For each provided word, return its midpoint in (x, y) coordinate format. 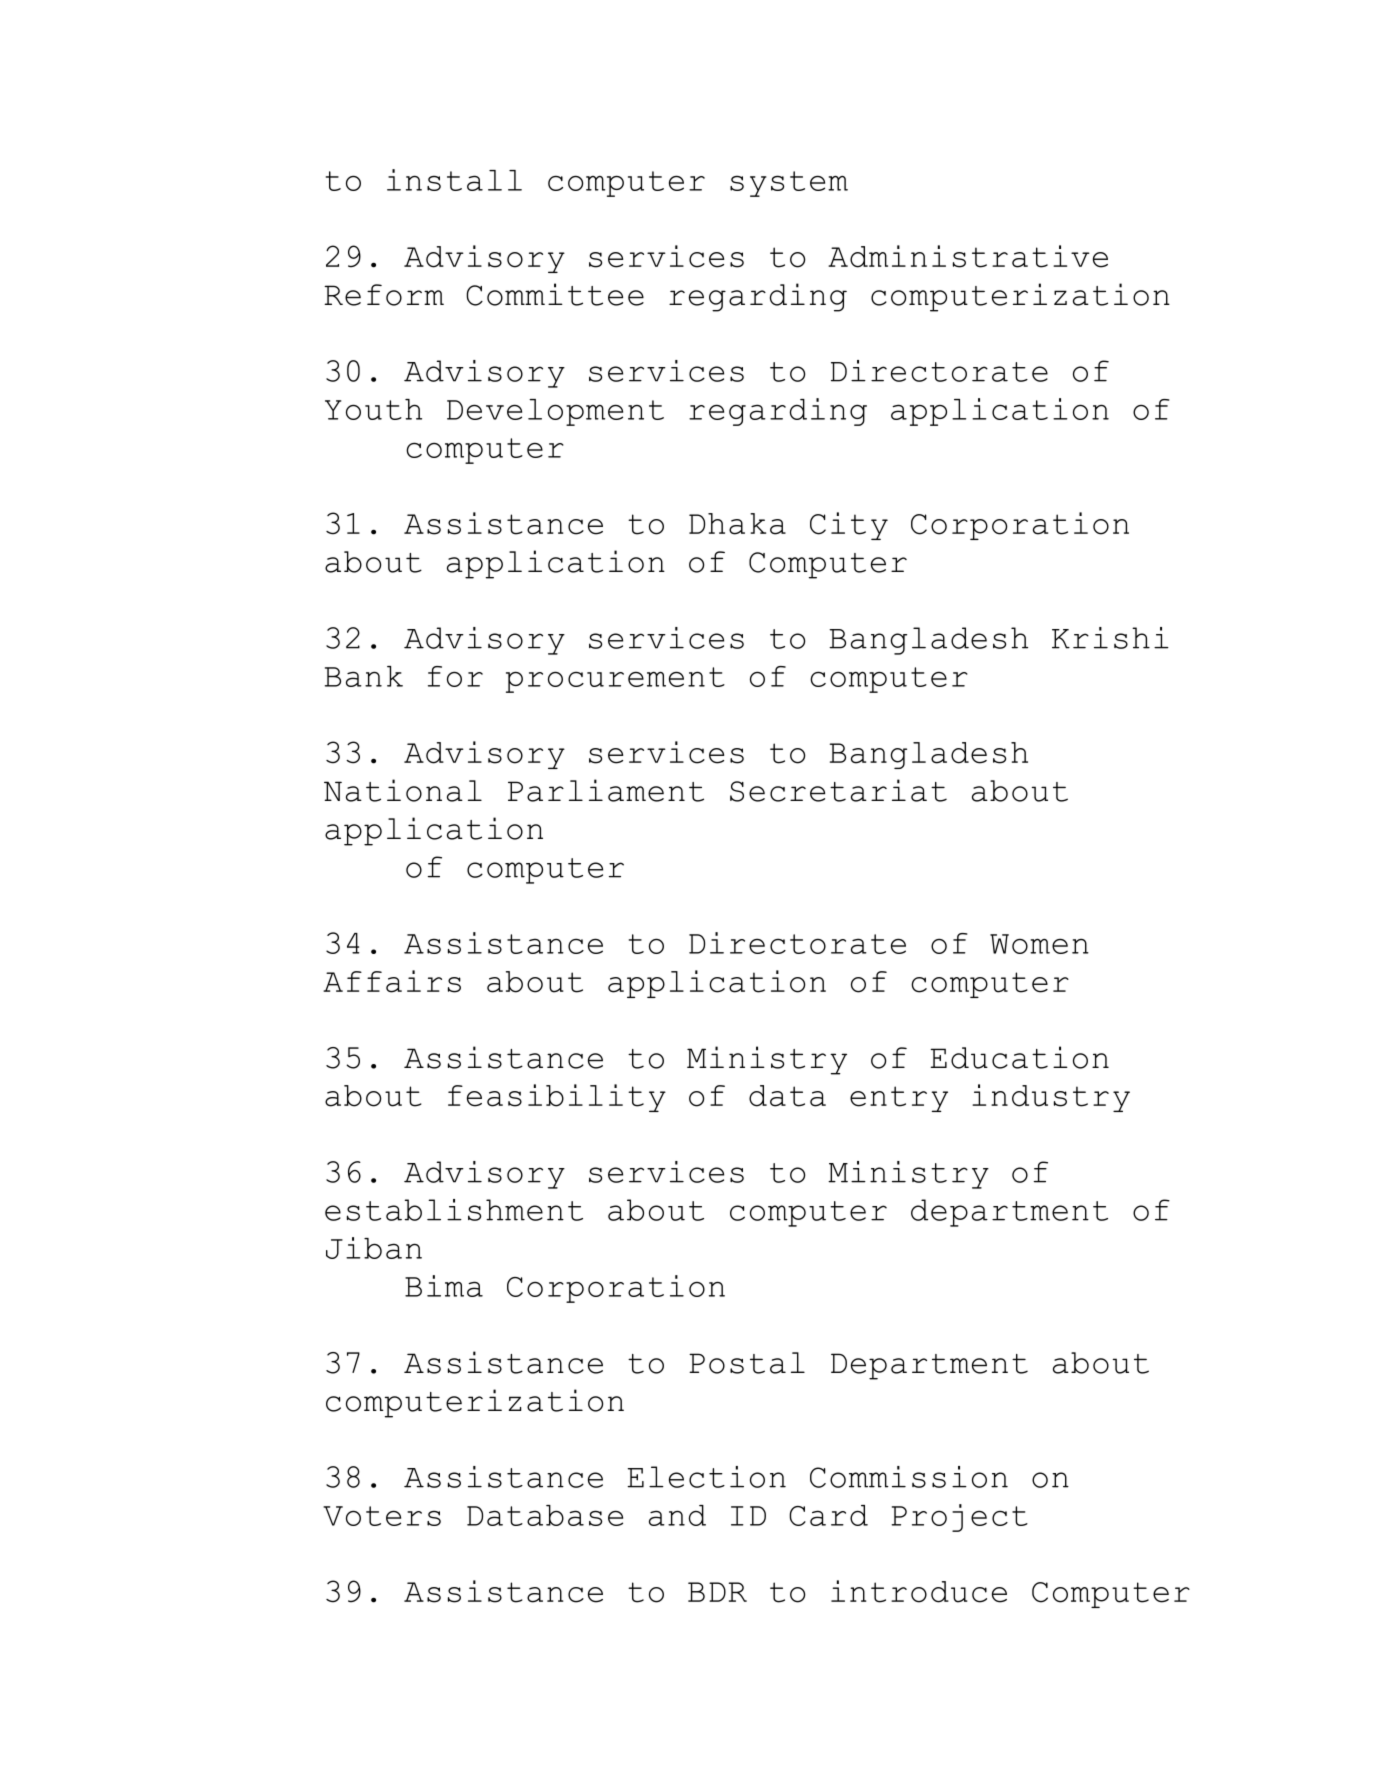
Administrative (968, 256)
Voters (382, 1516)
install (454, 180)
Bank (364, 676)
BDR (717, 1592)
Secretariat (838, 790)
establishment (454, 1210)
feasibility (557, 1098)
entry (899, 1099)
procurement (615, 680)
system (789, 184)
